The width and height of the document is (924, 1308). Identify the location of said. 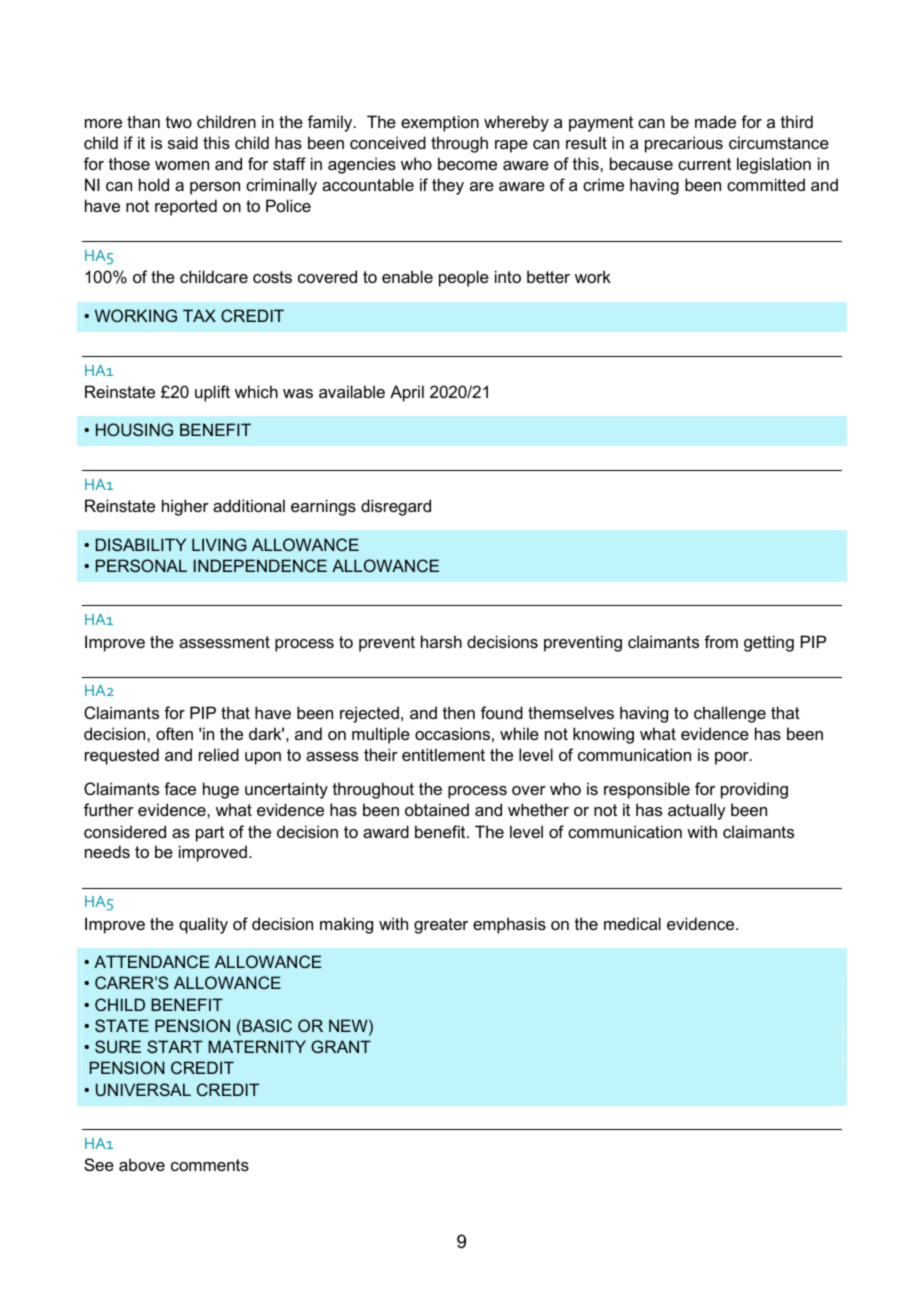
(183, 142).
